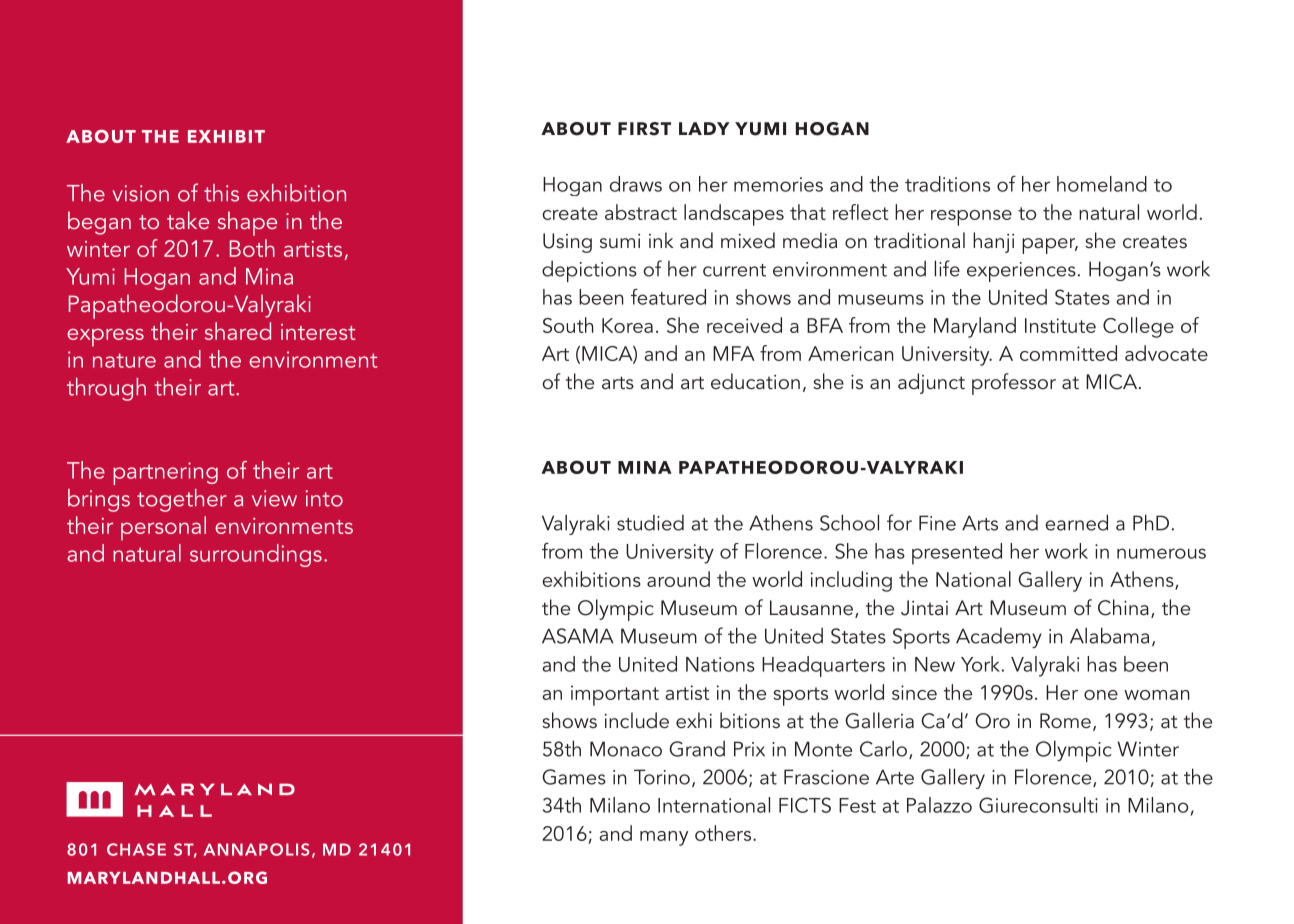 The image size is (1294, 924). Describe the element at coordinates (678, 579) in the image. I see `around` at that location.
